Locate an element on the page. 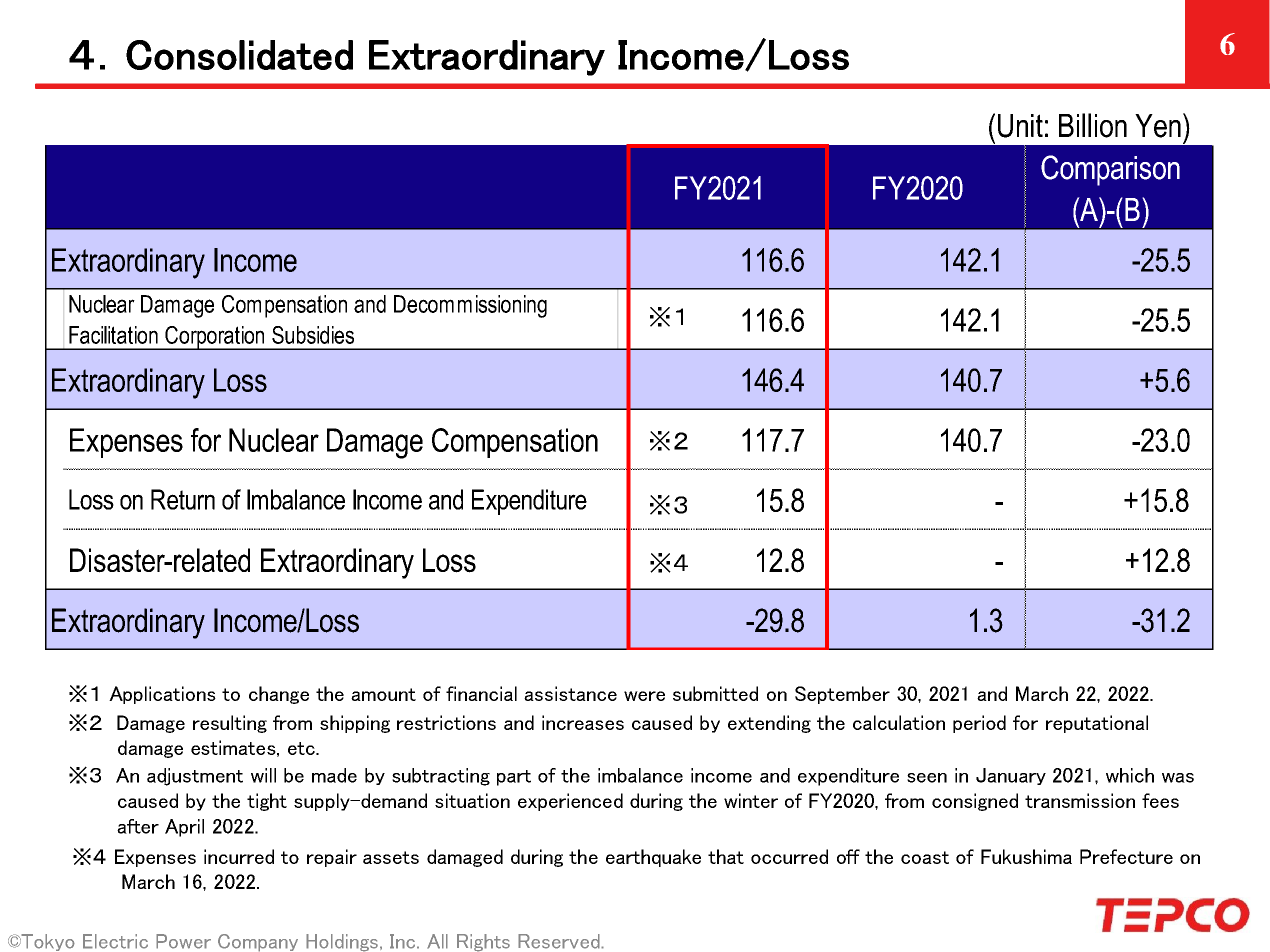  submitted is located at coordinates (715, 693).
